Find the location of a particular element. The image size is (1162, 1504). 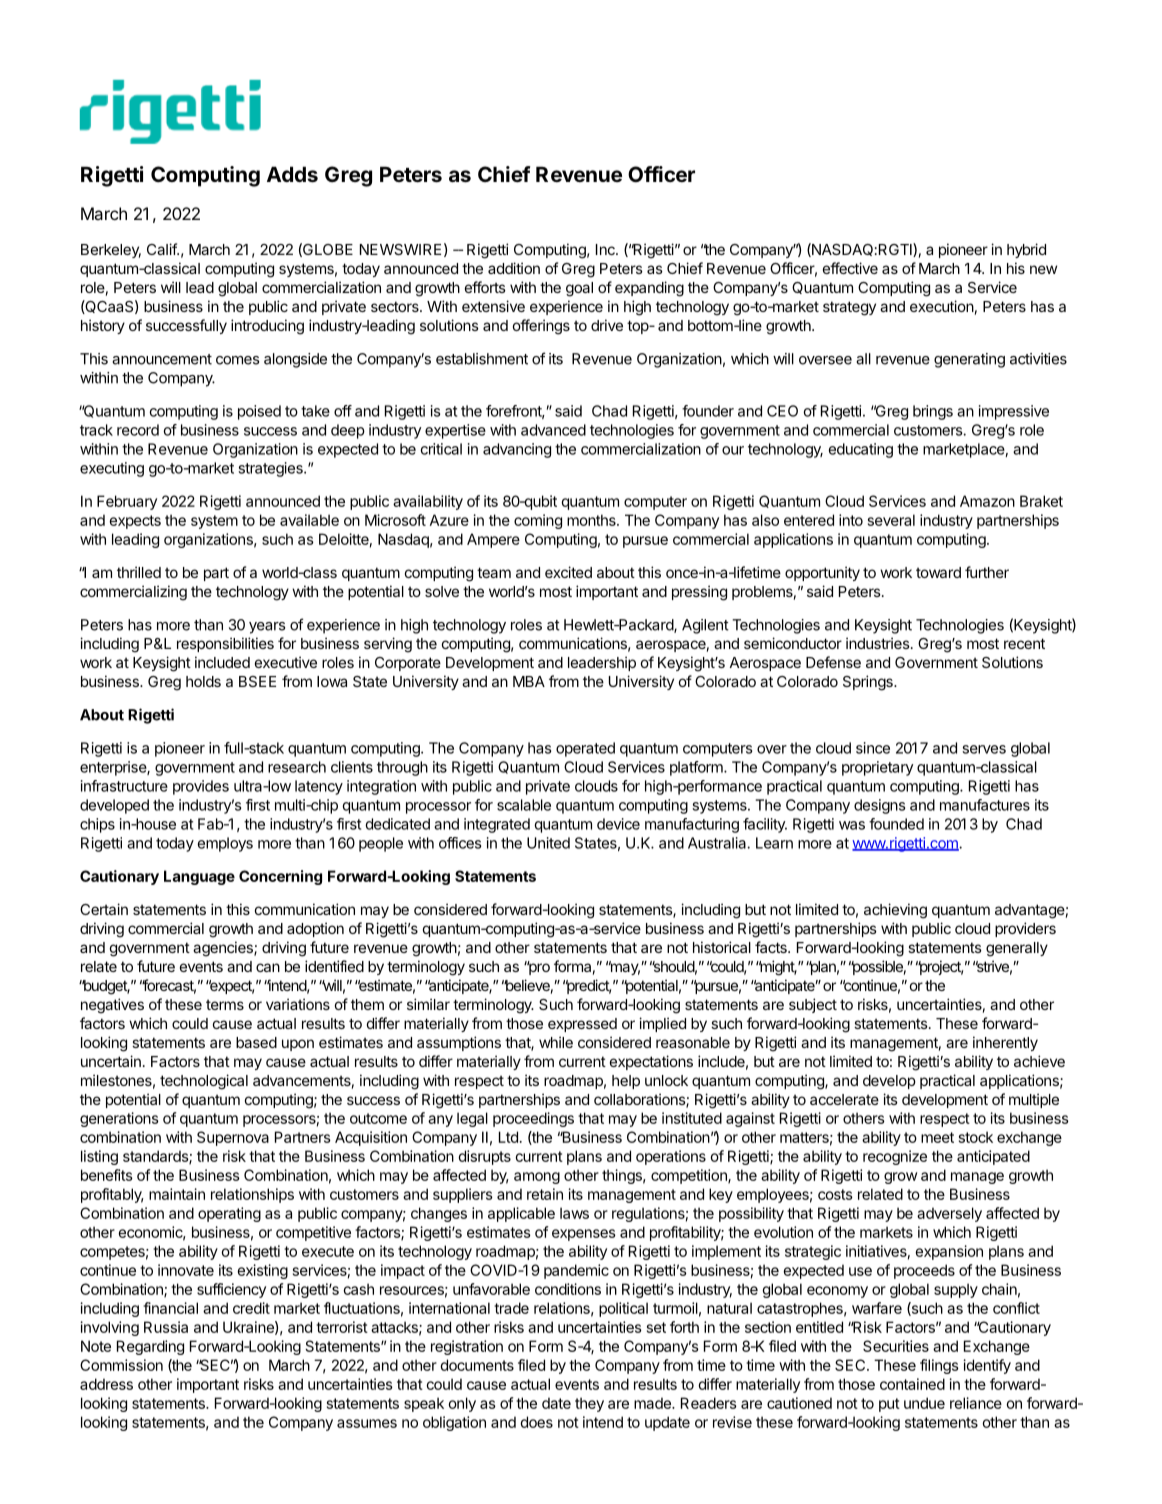

scalable is located at coordinates (524, 805).
